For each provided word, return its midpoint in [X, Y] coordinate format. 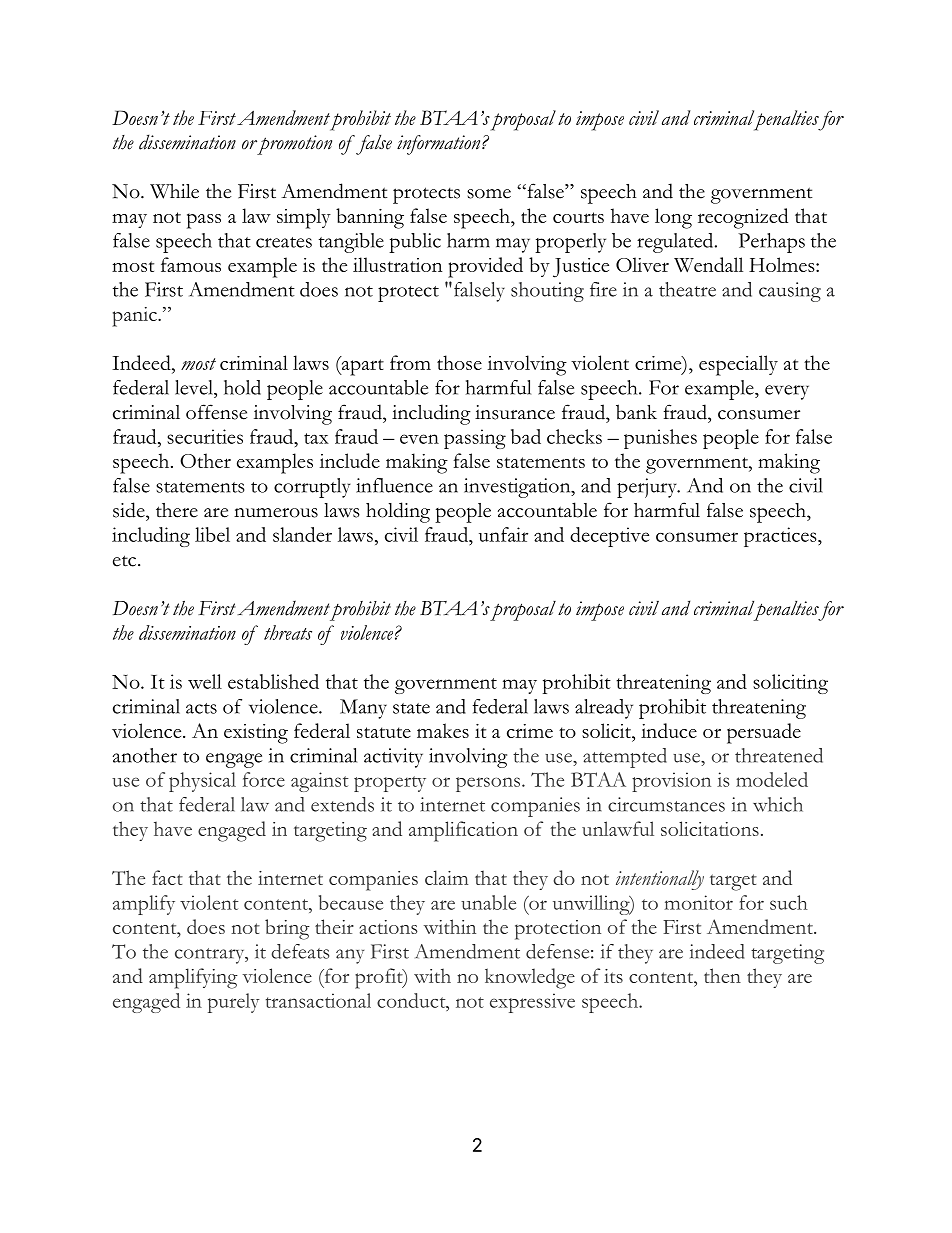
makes [443, 730]
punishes [660, 439]
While [174, 191]
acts [201, 708]
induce [669, 730]
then [722, 975]
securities [205, 436]
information [440, 145]
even [419, 439]
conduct [412, 1000]
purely [234, 1003]
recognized [743, 218]
